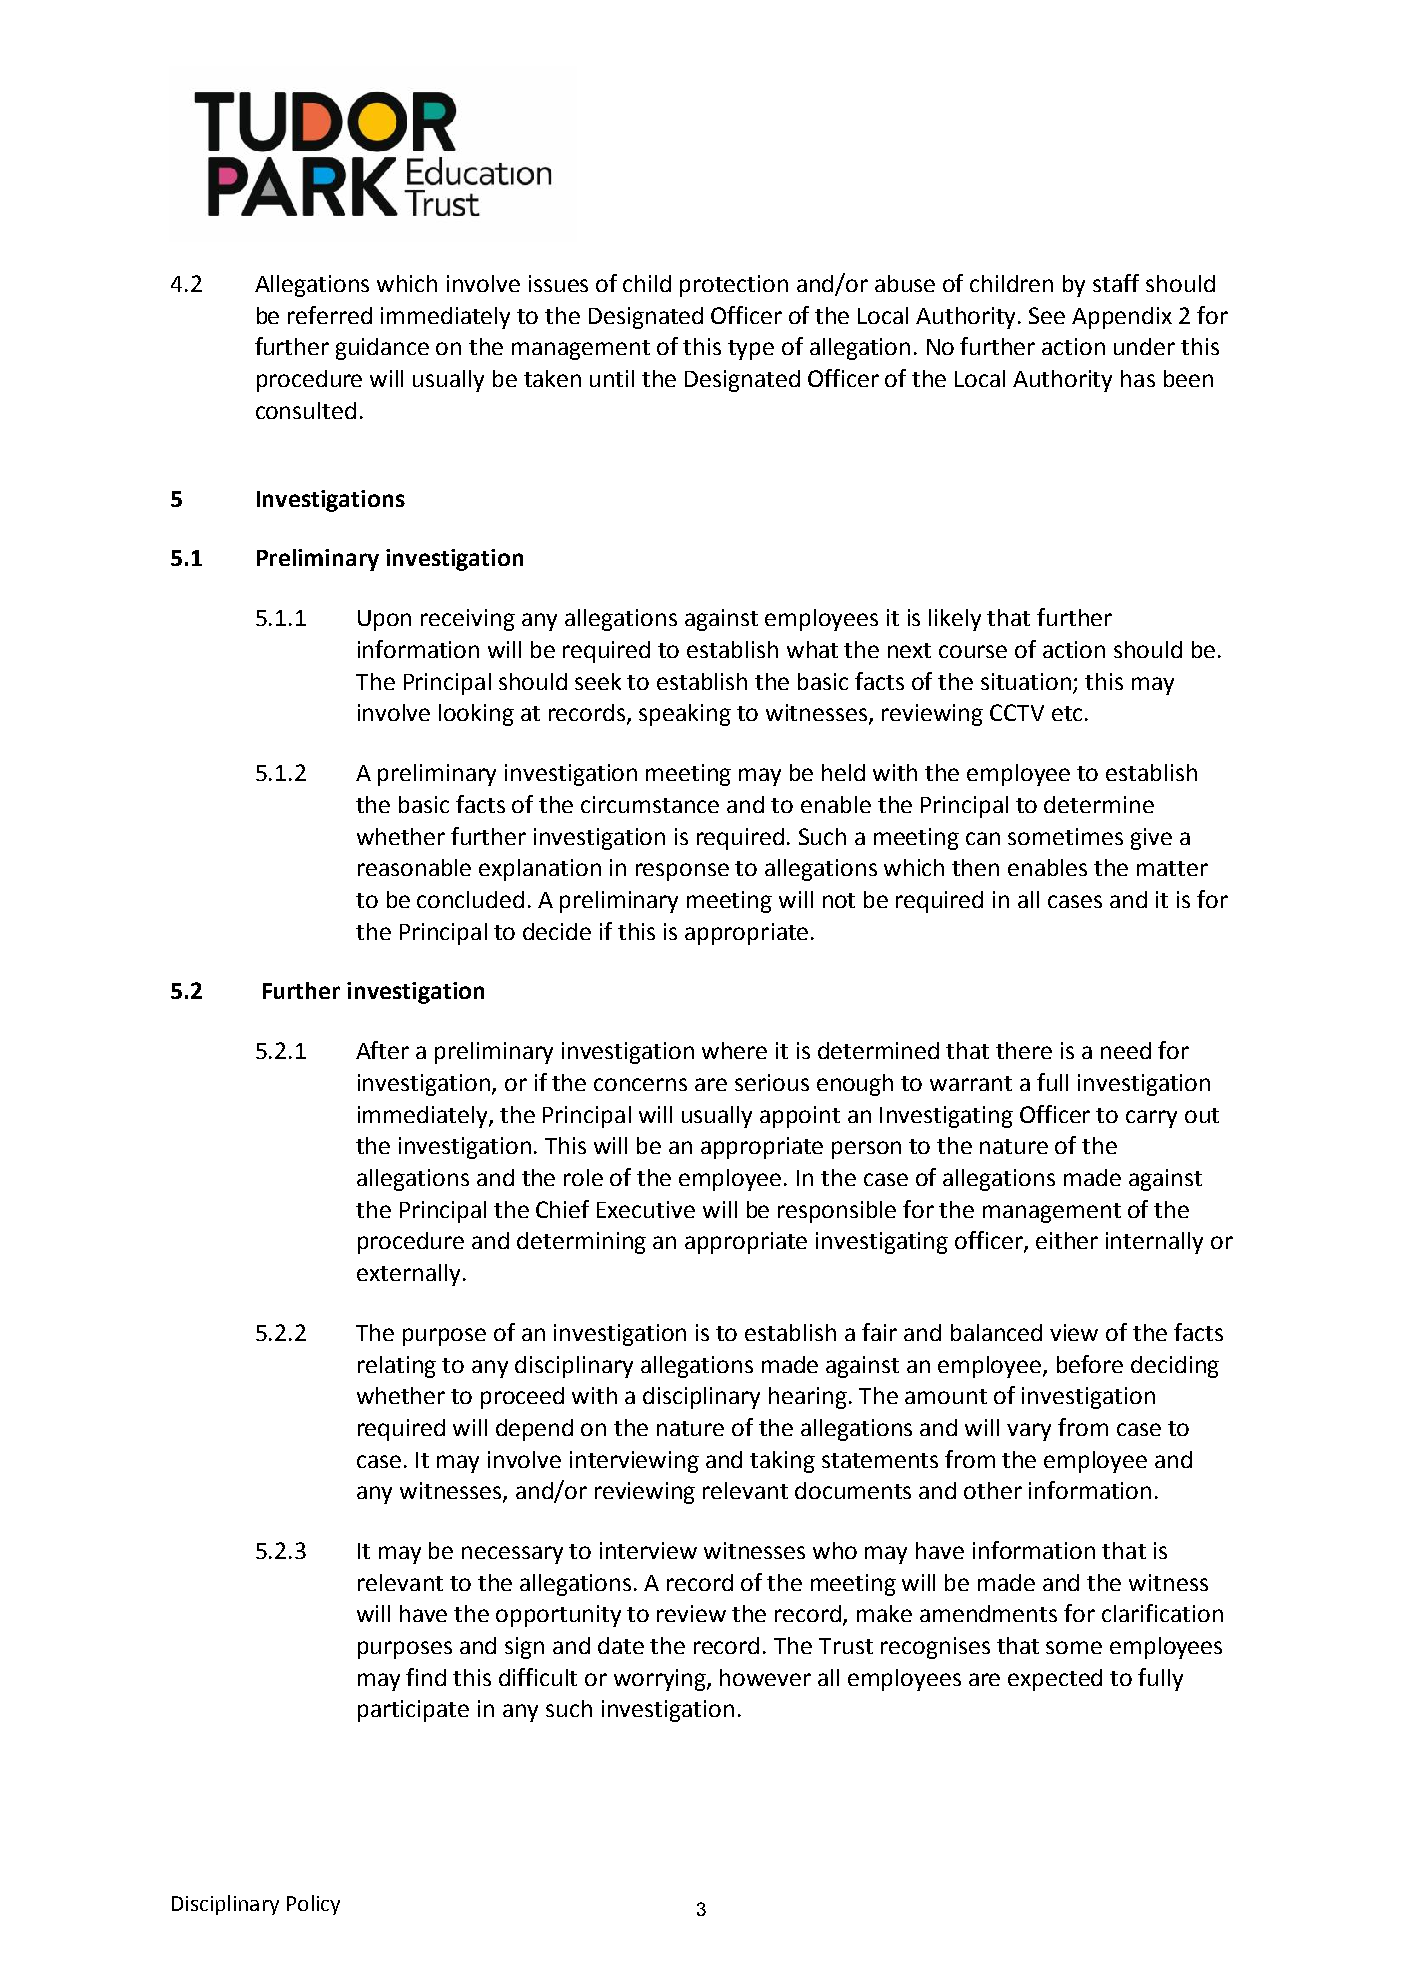 The width and height of the screenshot is (1403, 1984). What do you see at coordinates (382, 1050) in the screenshot?
I see `After` at bounding box center [382, 1050].
